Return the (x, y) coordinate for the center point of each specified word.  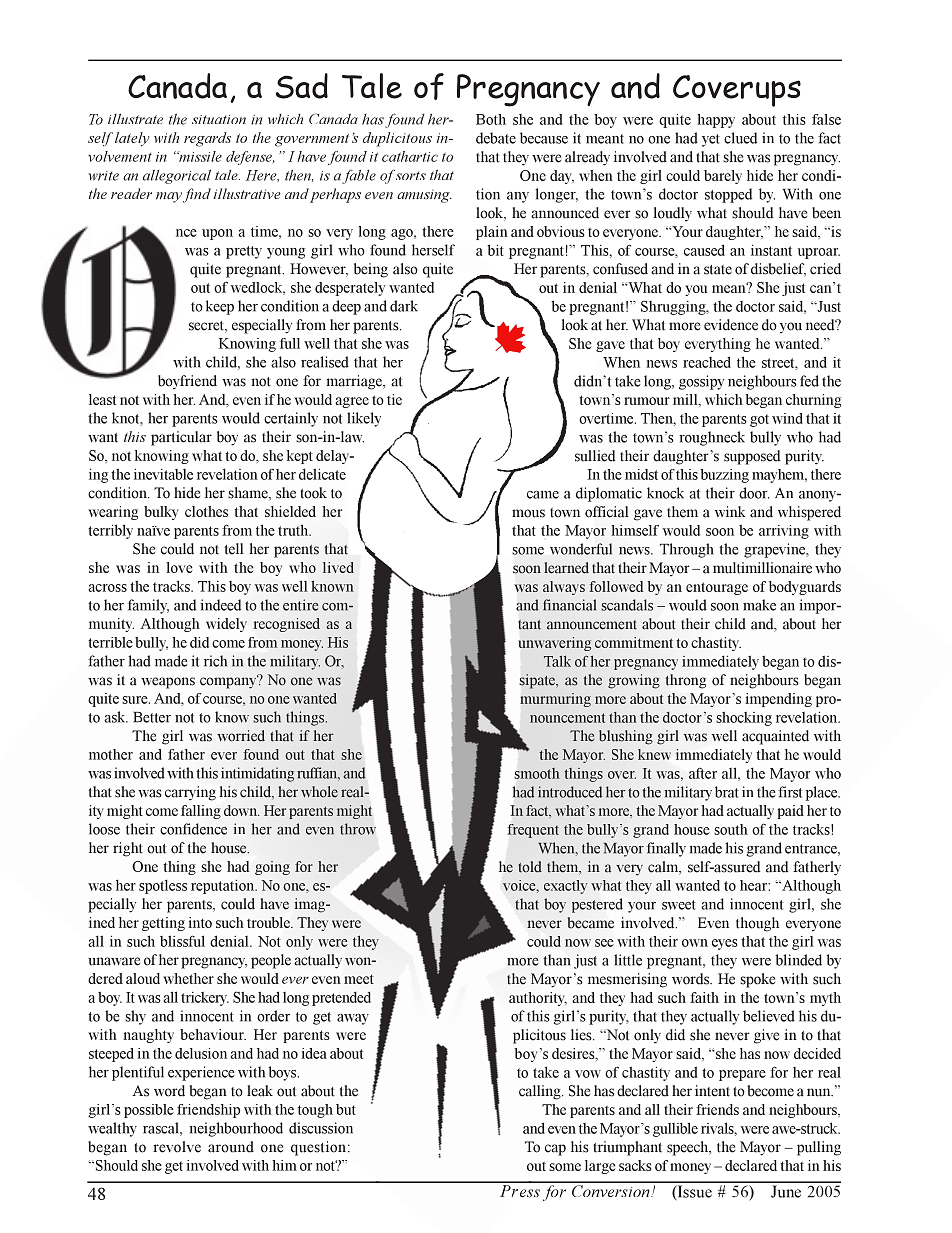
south (731, 829)
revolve (177, 1147)
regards (207, 139)
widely (226, 625)
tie (394, 399)
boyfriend (187, 382)
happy (716, 121)
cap (555, 1150)
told (530, 867)
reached (707, 362)
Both (491, 119)
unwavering (554, 644)
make (759, 605)
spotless (163, 887)
